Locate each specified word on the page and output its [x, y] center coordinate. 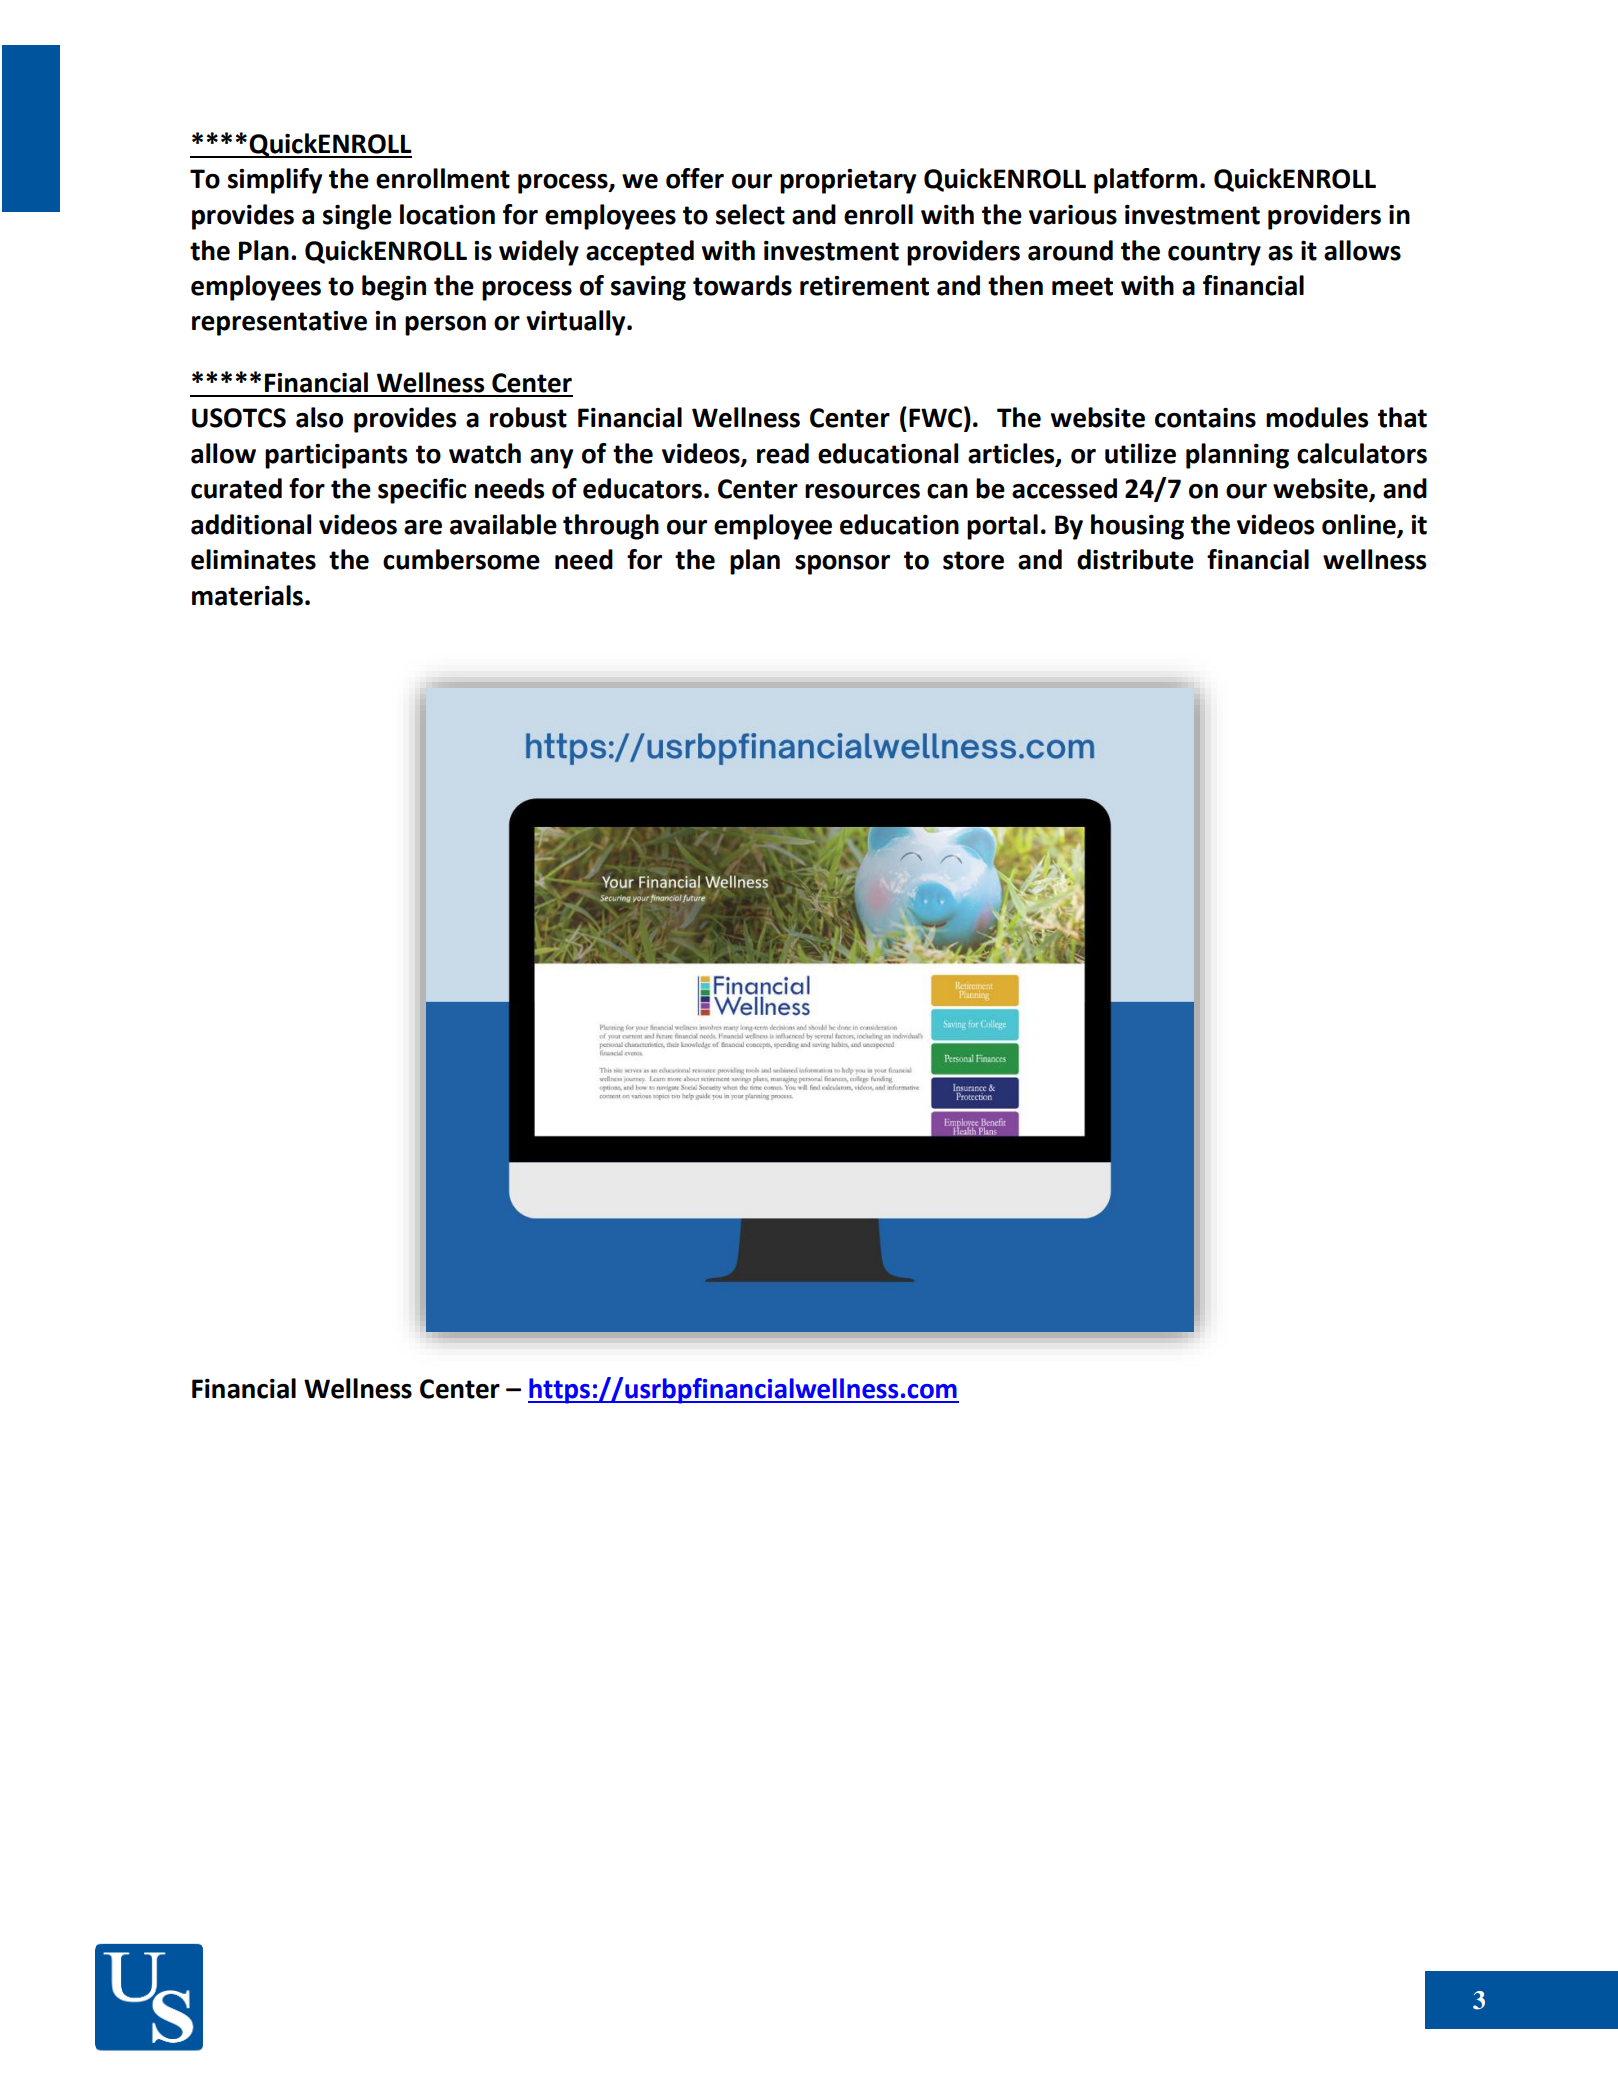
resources [862, 491]
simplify [275, 181]
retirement [864, 286]
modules [1317, 417]
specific [422, 491]
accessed [1064, 488]
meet [1082, 286]
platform [1145, 181]
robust [528, 417]
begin [394, 288]
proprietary [848, 181]
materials [247, 595]
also [319, 417]
